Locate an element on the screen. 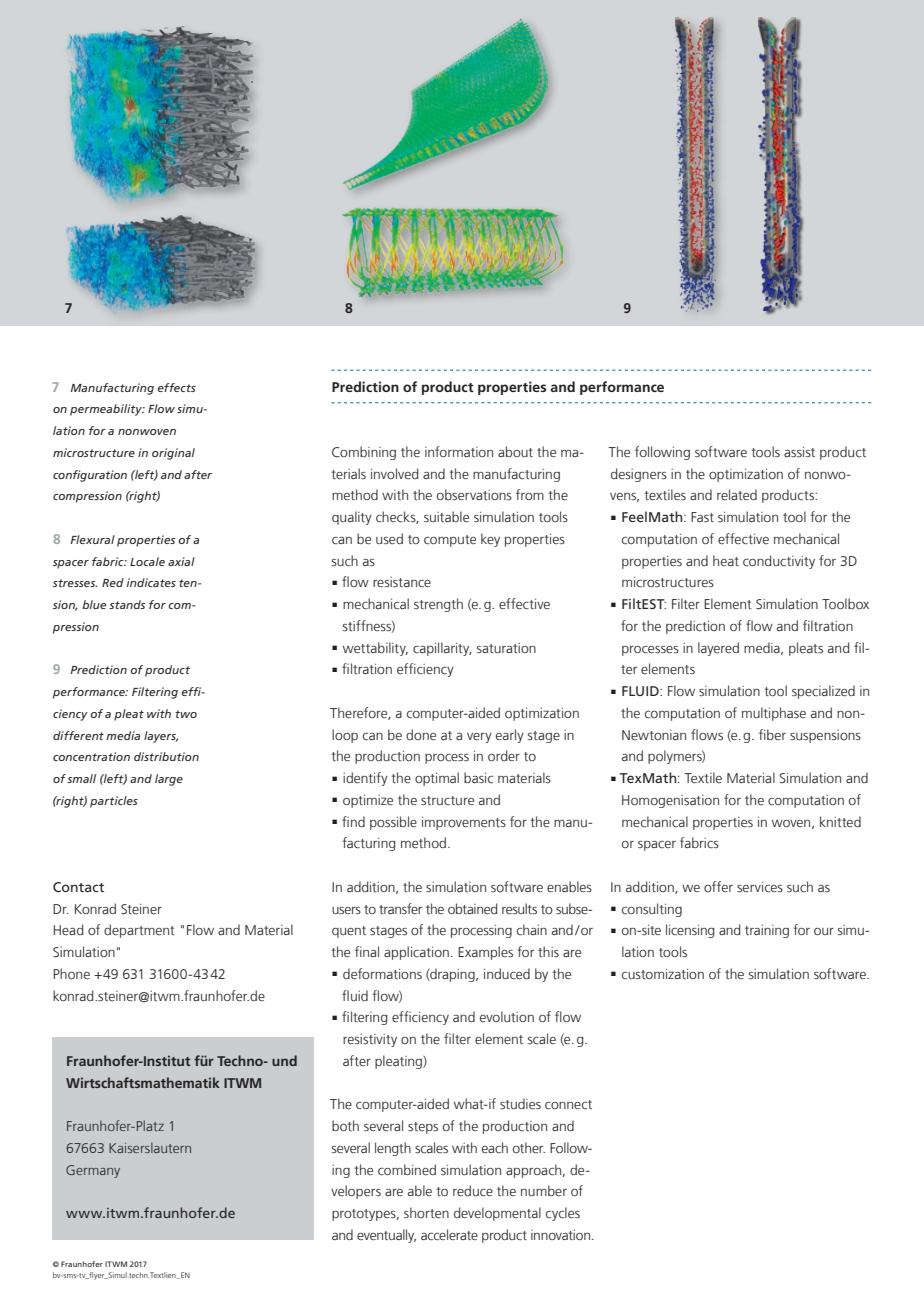  Germany is located at coordinates (93, 1171).
